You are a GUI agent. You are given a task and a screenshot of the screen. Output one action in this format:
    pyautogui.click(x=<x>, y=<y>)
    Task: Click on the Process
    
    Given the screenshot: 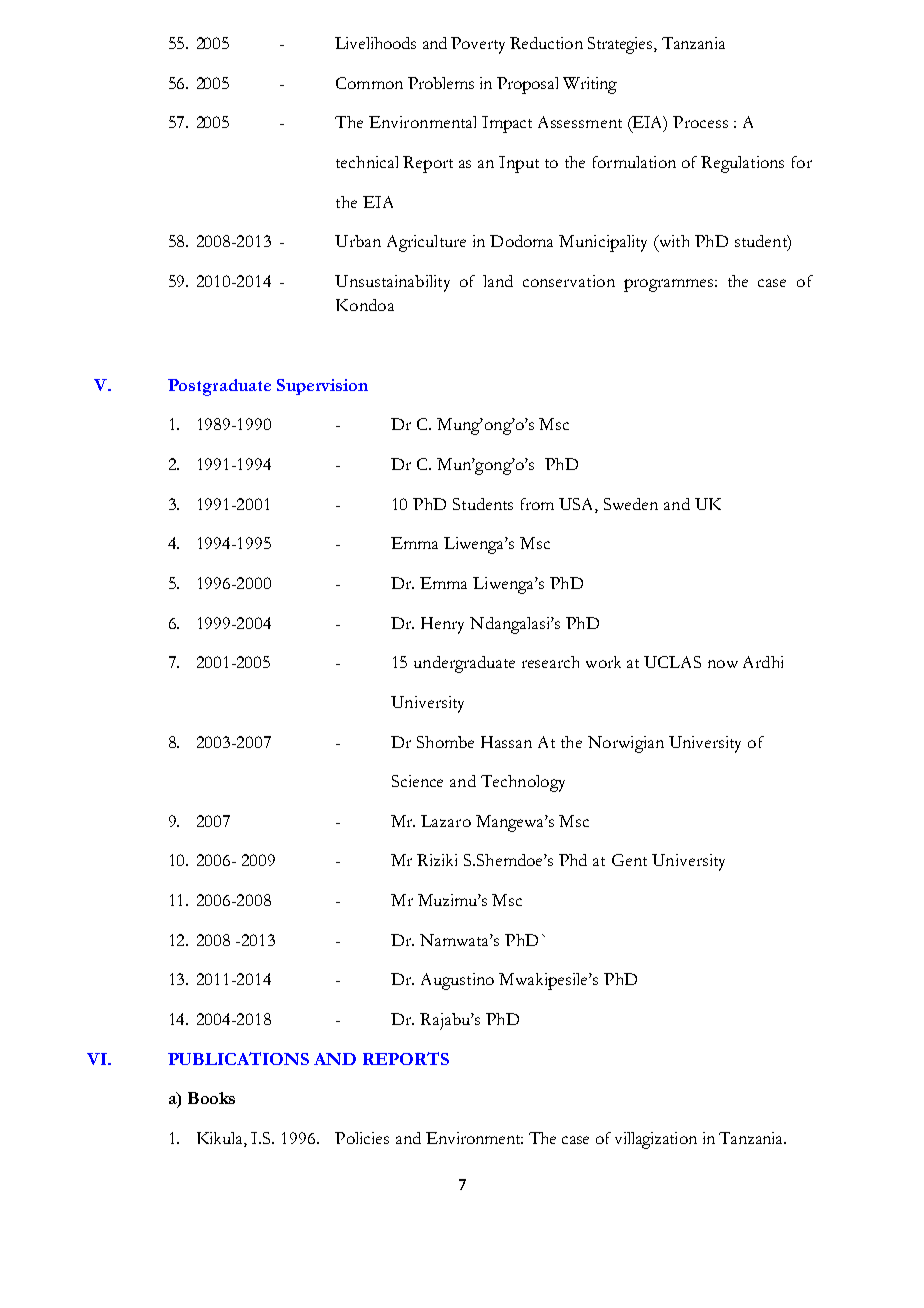 What is the action you would take?
    pyautogui.click(x=700, y=122)
